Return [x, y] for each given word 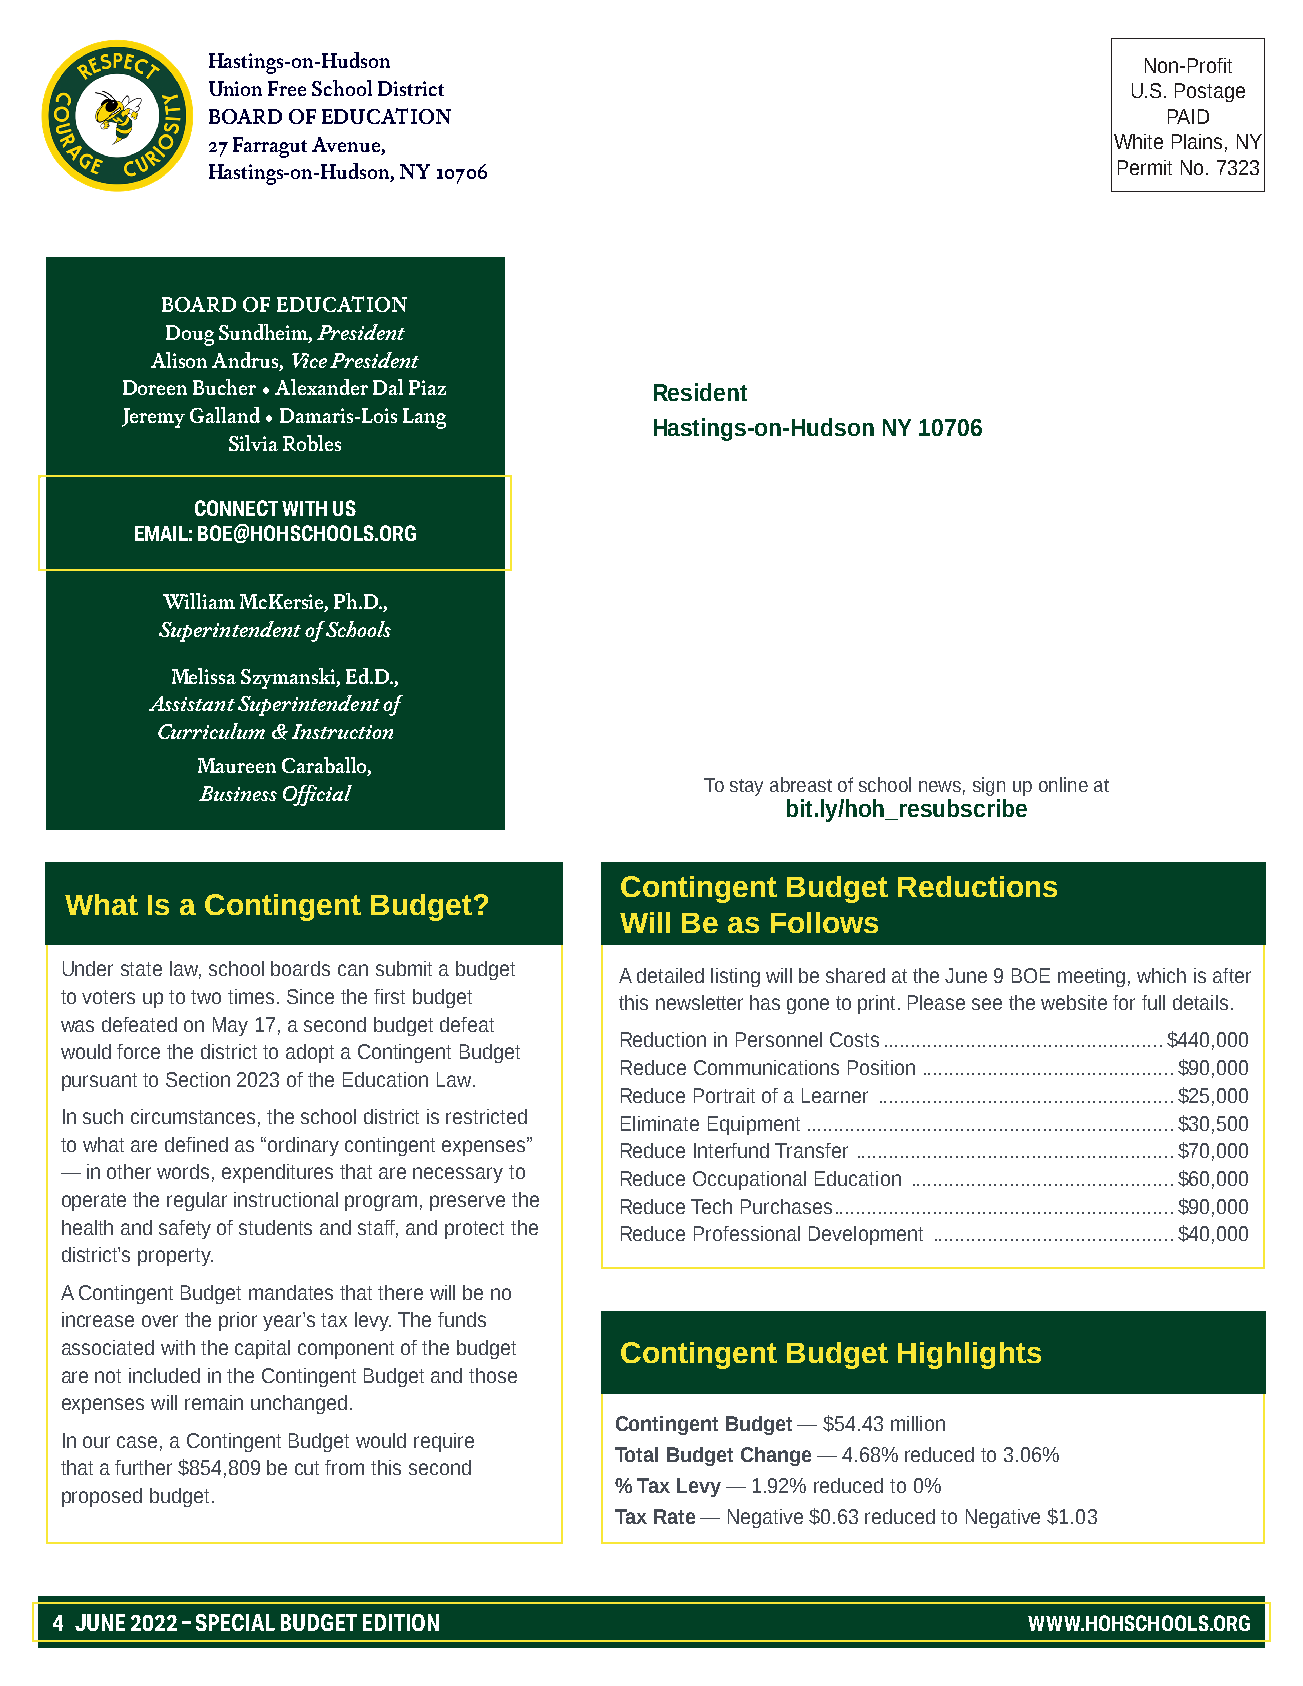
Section [198, 1079]
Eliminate [660, 1123]
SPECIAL [235, 1622]
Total [636, 1454]
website [1074, 1002]
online [1063, 784]
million [918, 1423]
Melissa [204, 676]
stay [746, 787]
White [1138, 141]
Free [287, 88]
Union [235, 88]
